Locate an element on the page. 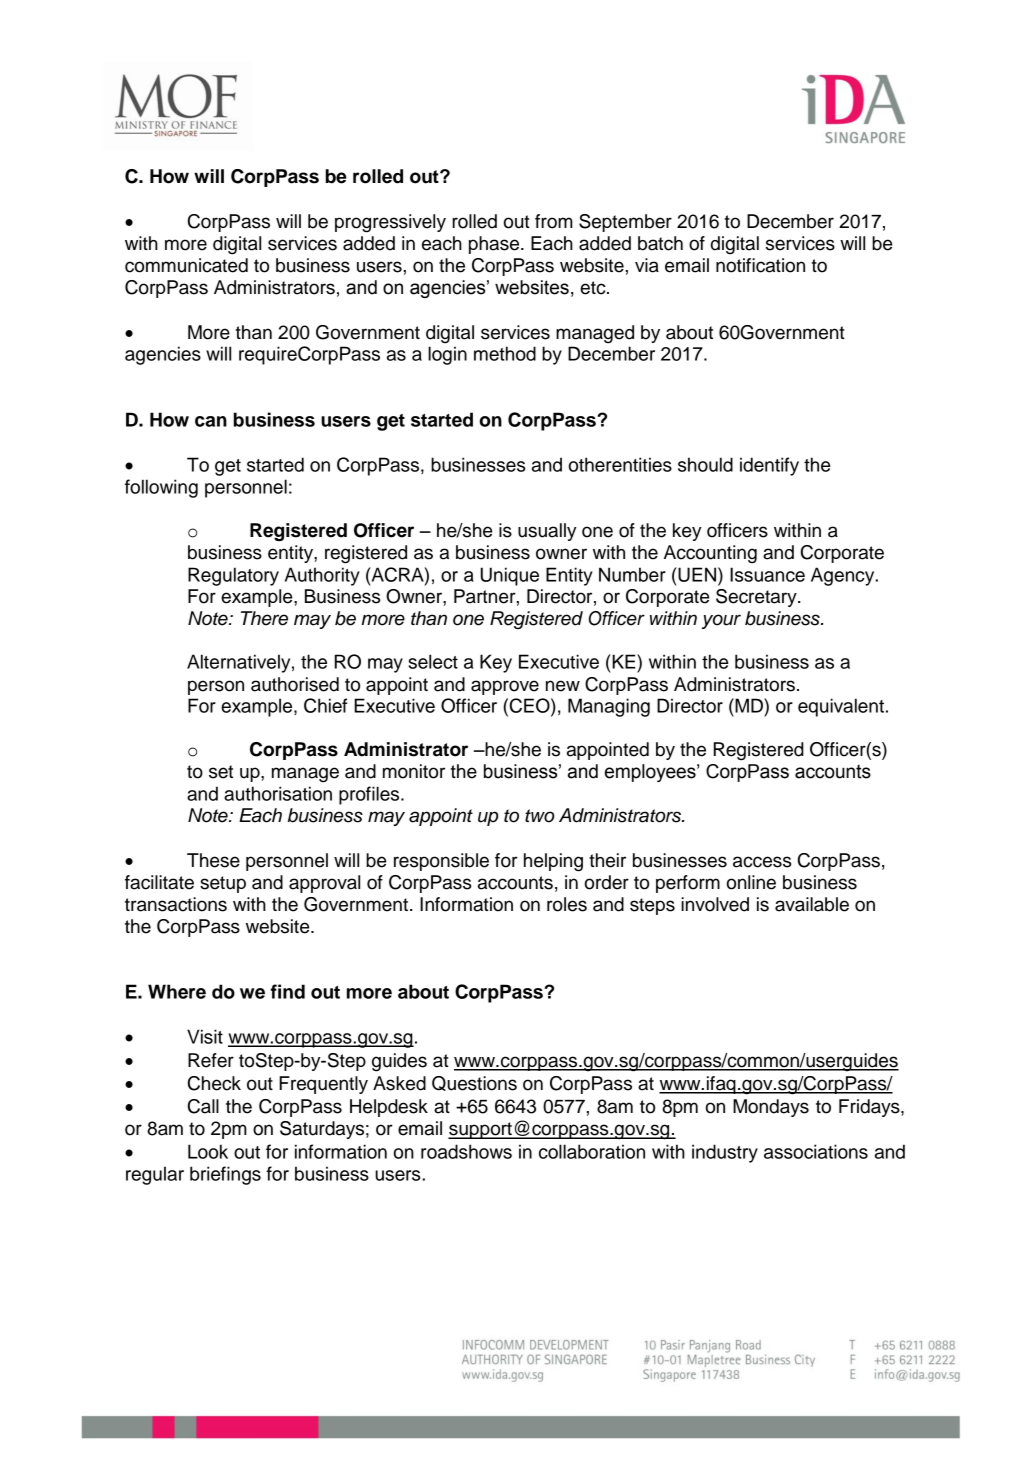  notification is located at coordinates (760, 265).
